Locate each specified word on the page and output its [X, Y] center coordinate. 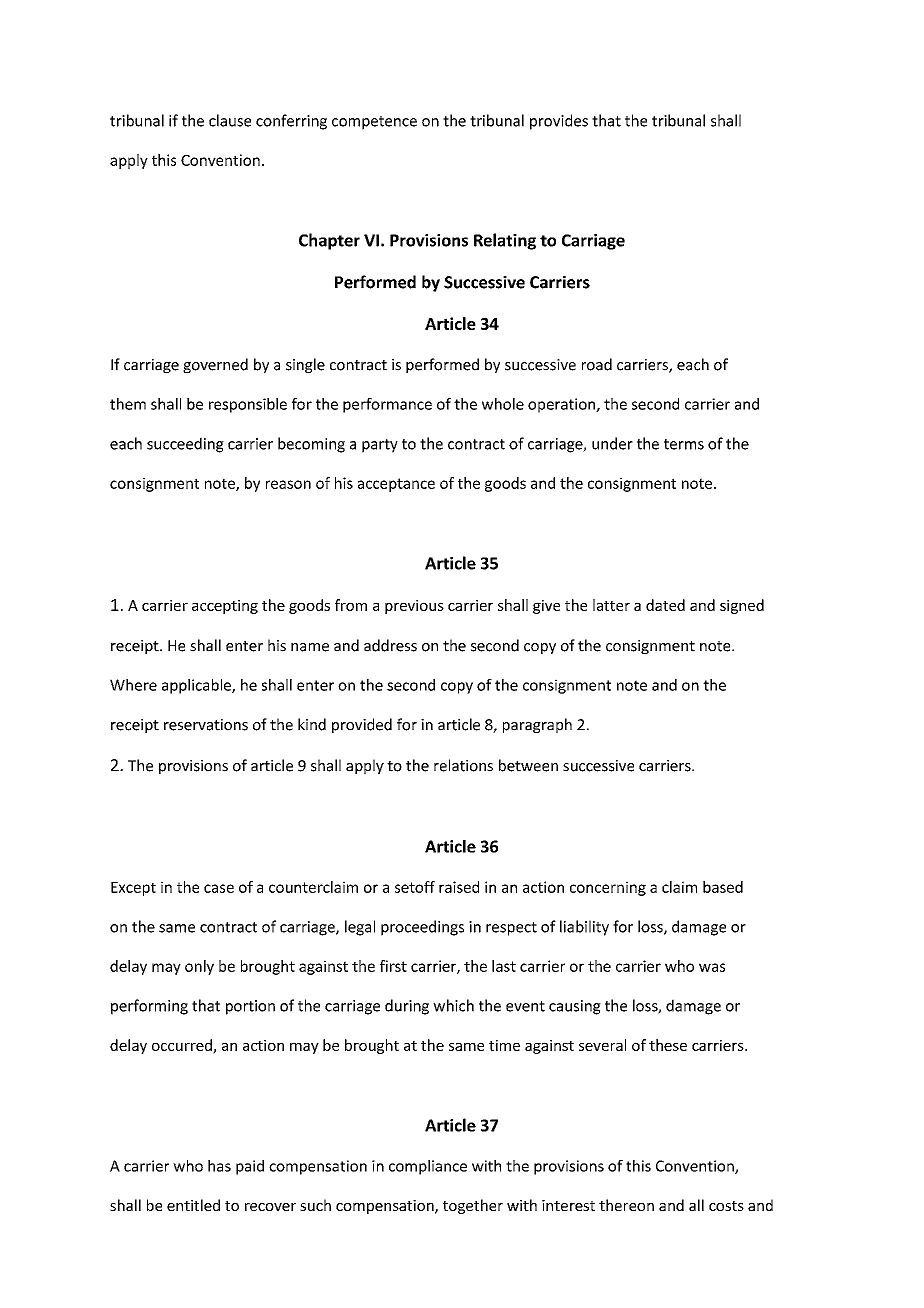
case [219, 888]
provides [559, 122]
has [219, 1166]
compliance [428, 1167]
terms [684, 444]
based [723, 887]
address [390, 645]
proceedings [422, 928]
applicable [197, 686]
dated [665, 605]
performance [387, 405]
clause [230, 120]
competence [374, 123]
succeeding [185, 445]
